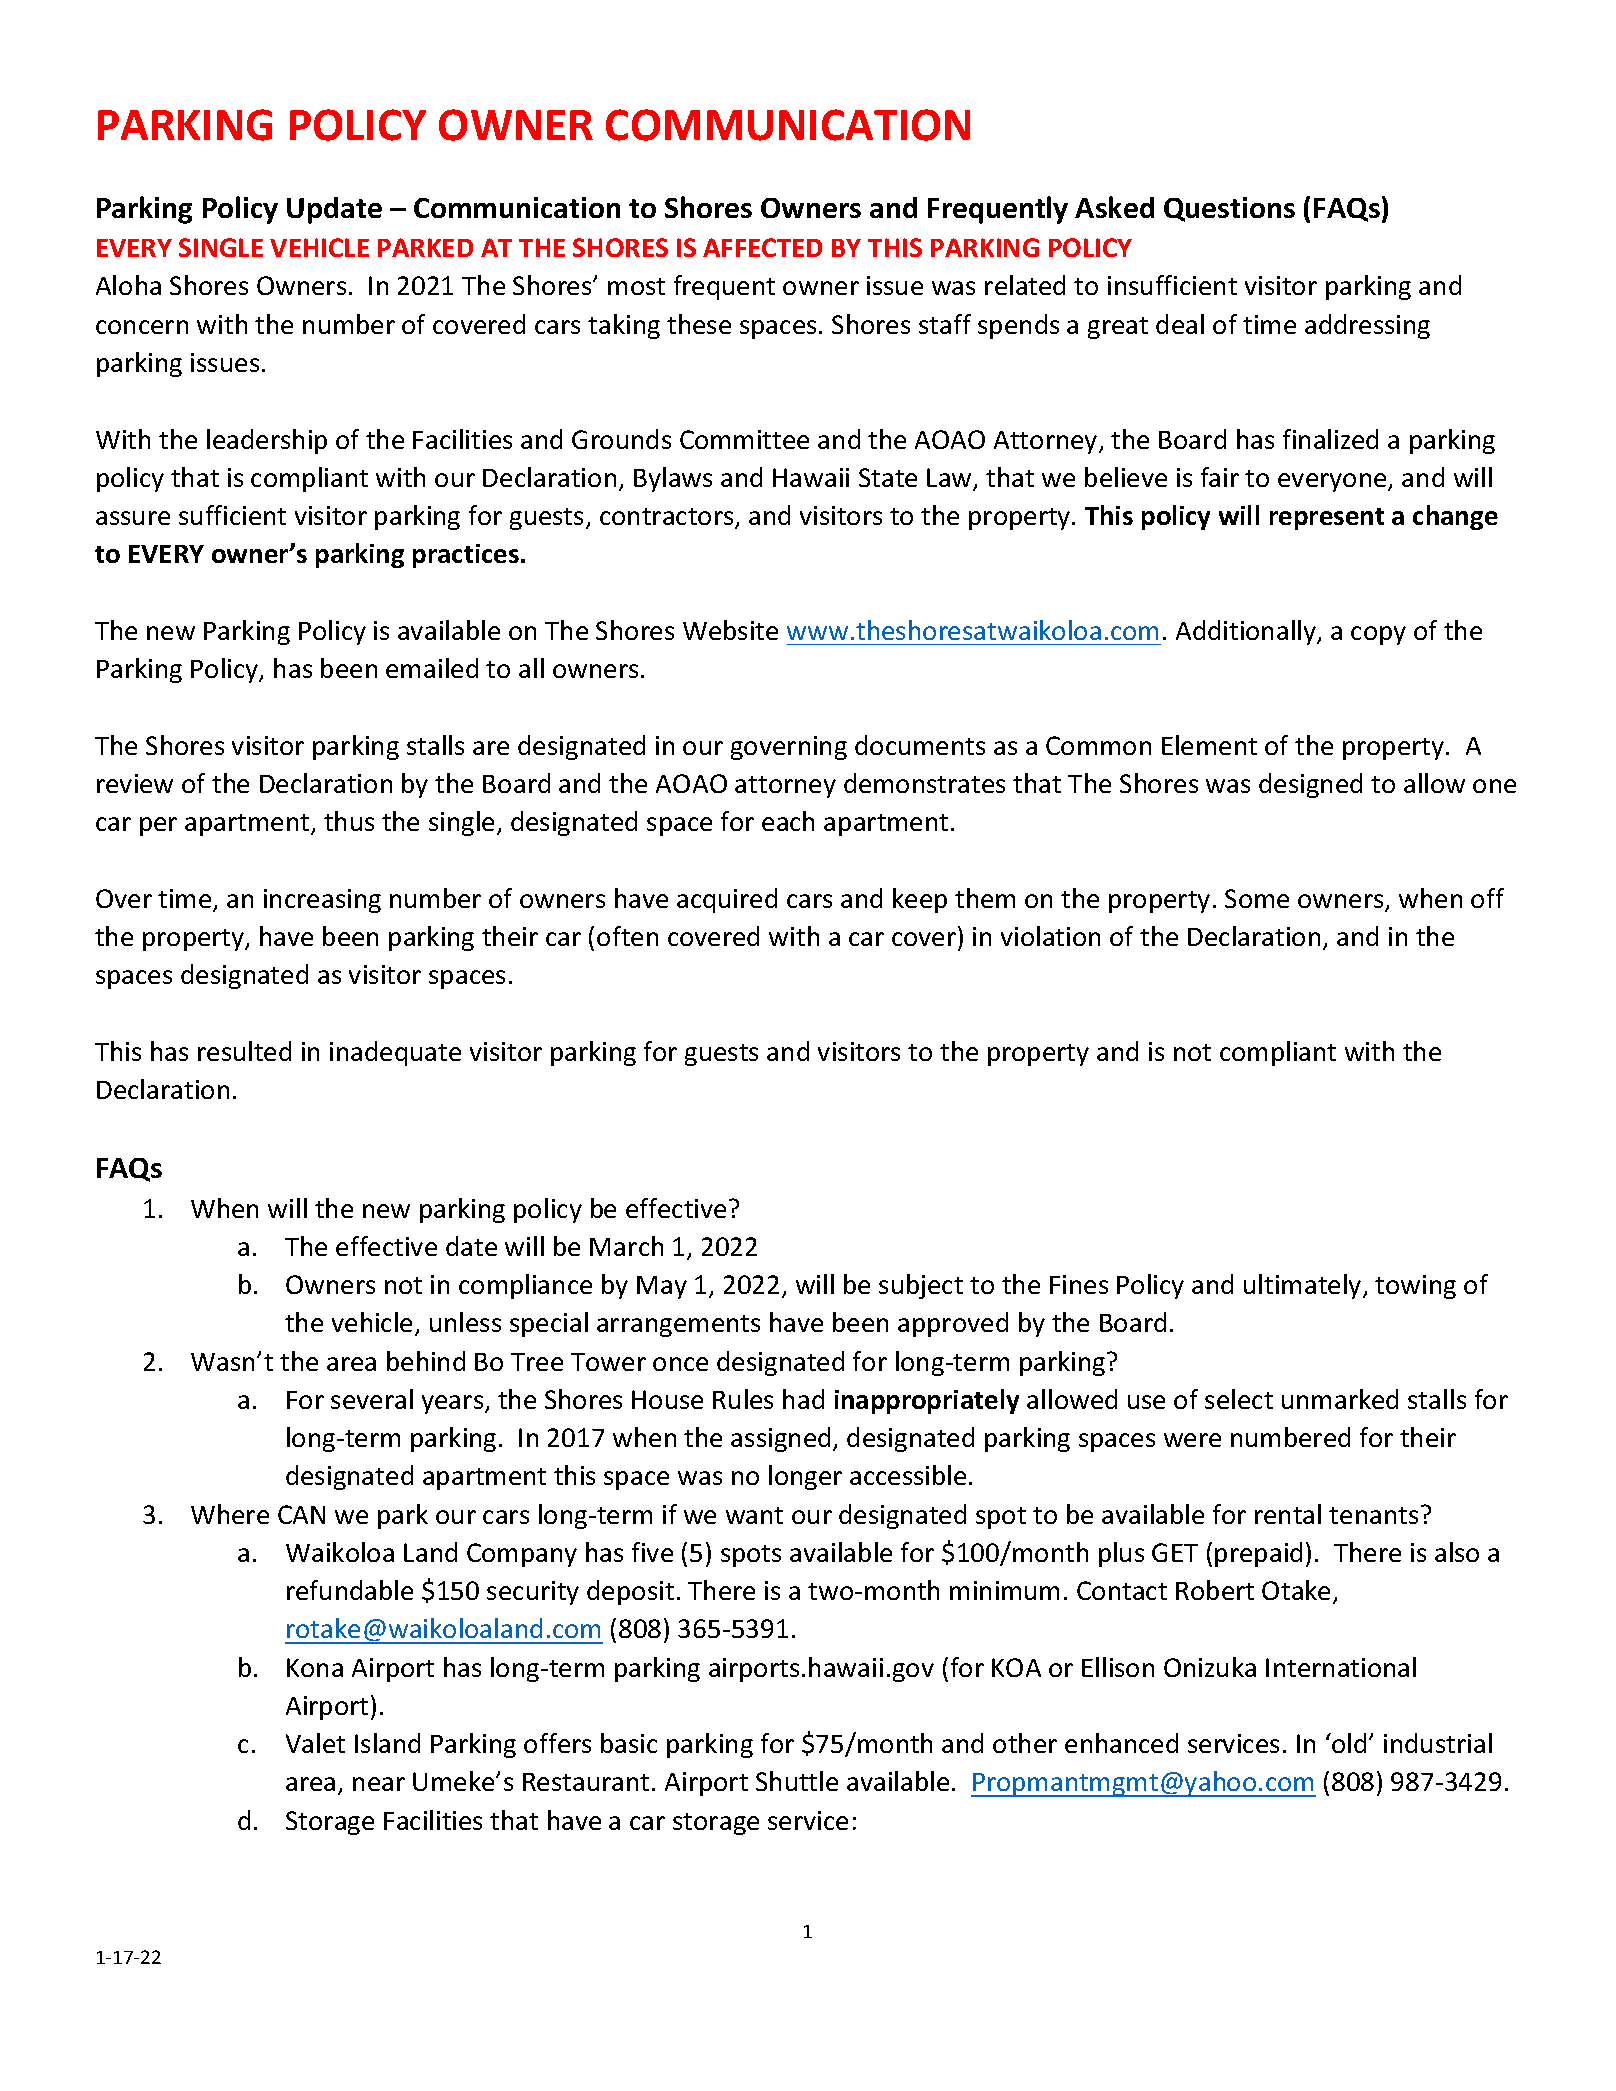  What do you see at coordinates (762, 247) in the document?
I see `AFFECTED` at bounding box center [762, 247].
